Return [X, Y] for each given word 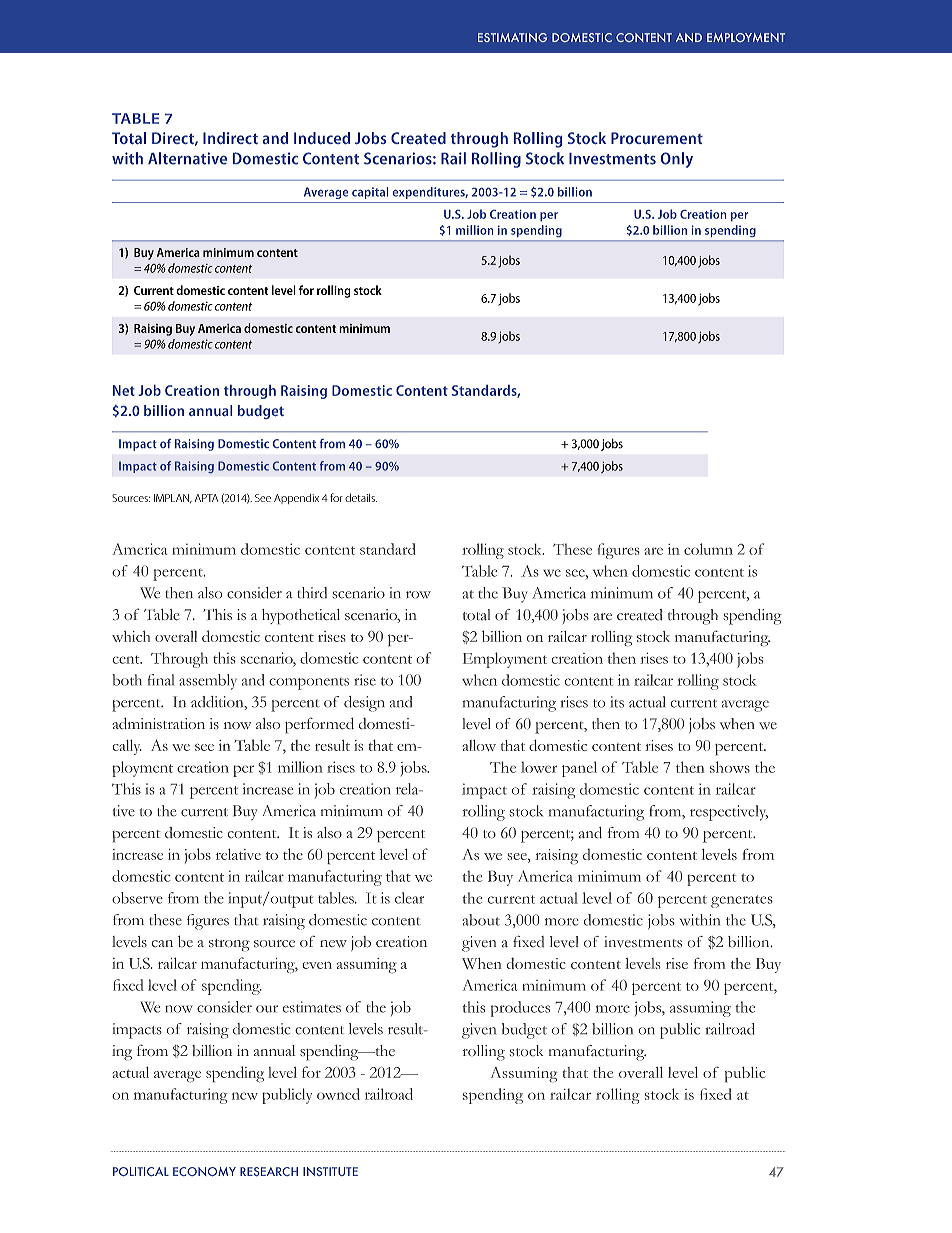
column [708, 549]
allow [479, 745]
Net [124, 390]
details [361, 498]
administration [158, 723]
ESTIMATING [512, 37]
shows [730, 767]
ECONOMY [204, 1171]
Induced [322, 138]
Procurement [657, 138]
